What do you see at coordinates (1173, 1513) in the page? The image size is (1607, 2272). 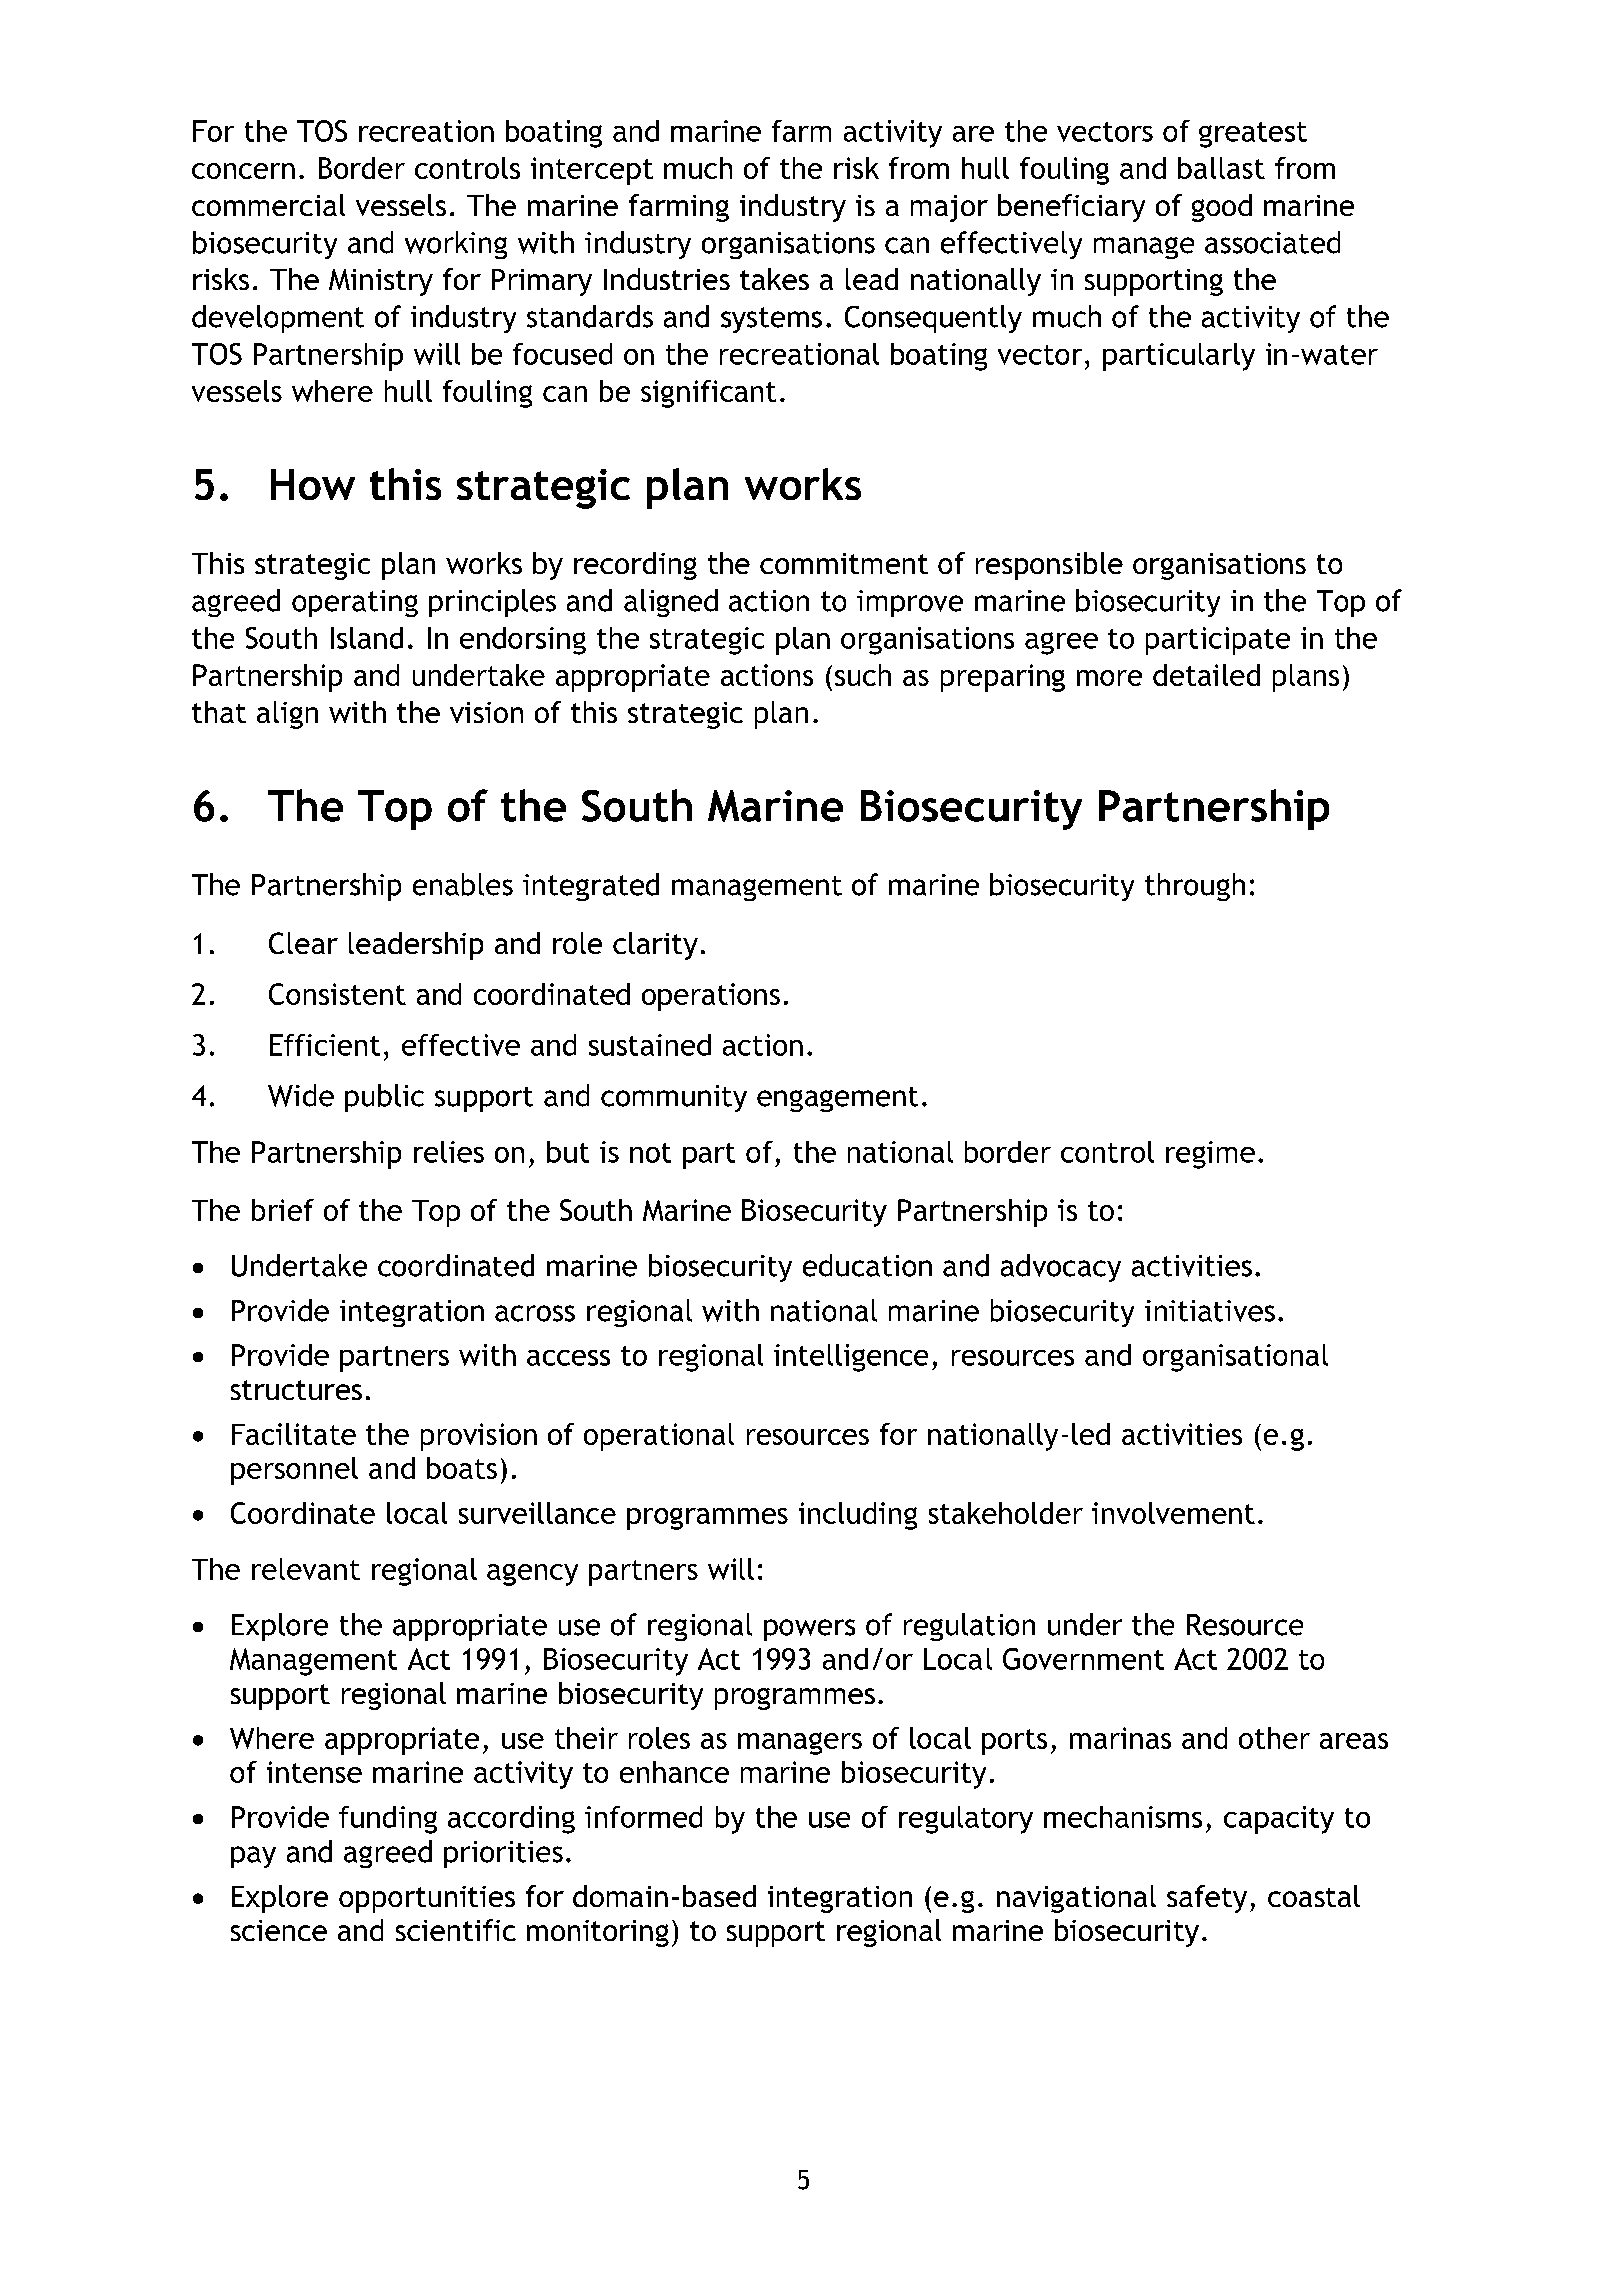 I see `involvement` at bounding box center [1173, 1513].
